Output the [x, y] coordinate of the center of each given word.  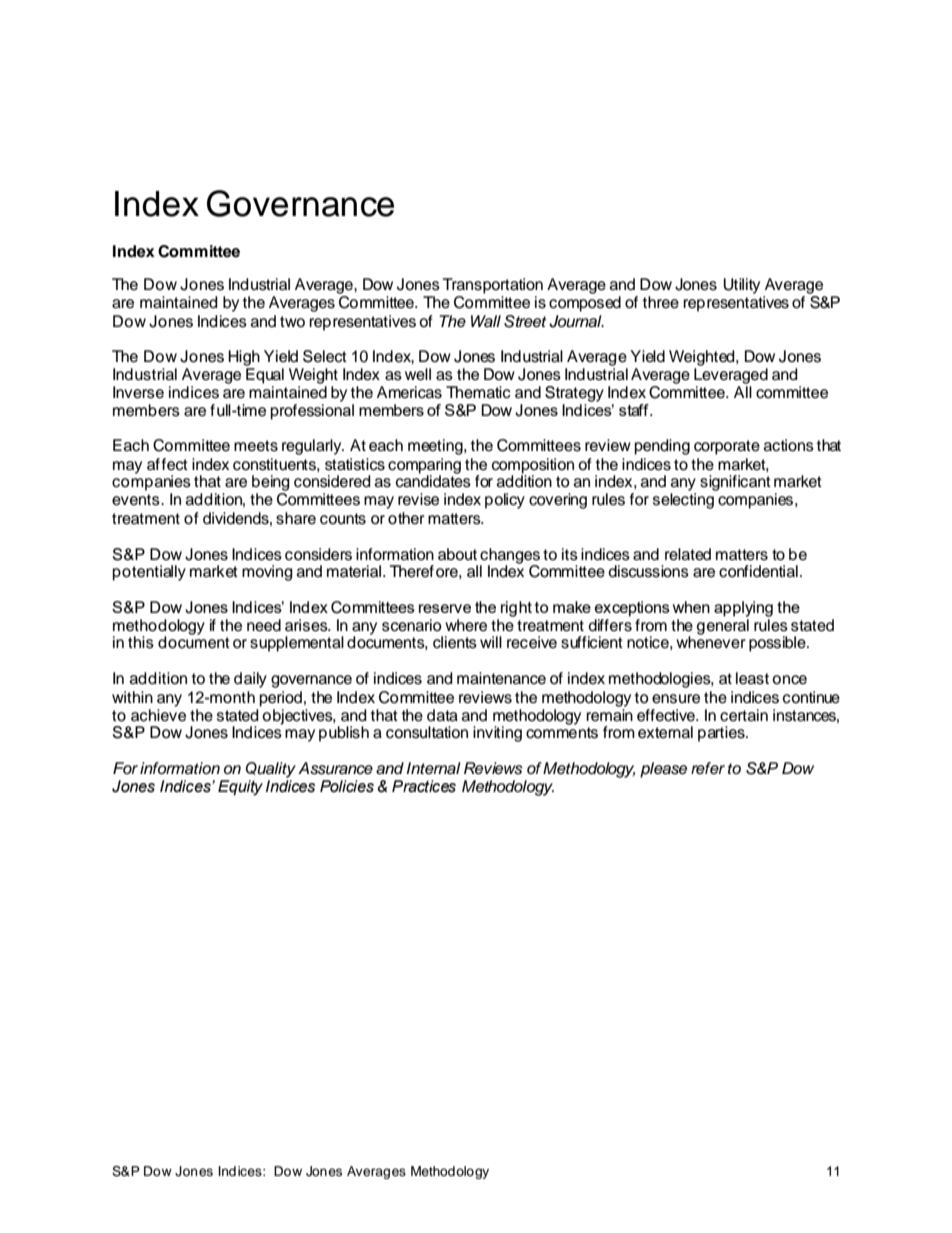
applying [743, 609]
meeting [436, 447]
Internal [433, 768]
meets [256, 446]
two [292, 322]
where [466, 625]
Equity [240, 788]
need [264, 625]
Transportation [493, 286]
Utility [742, 286]
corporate [727, 447]
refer [708, 768]
